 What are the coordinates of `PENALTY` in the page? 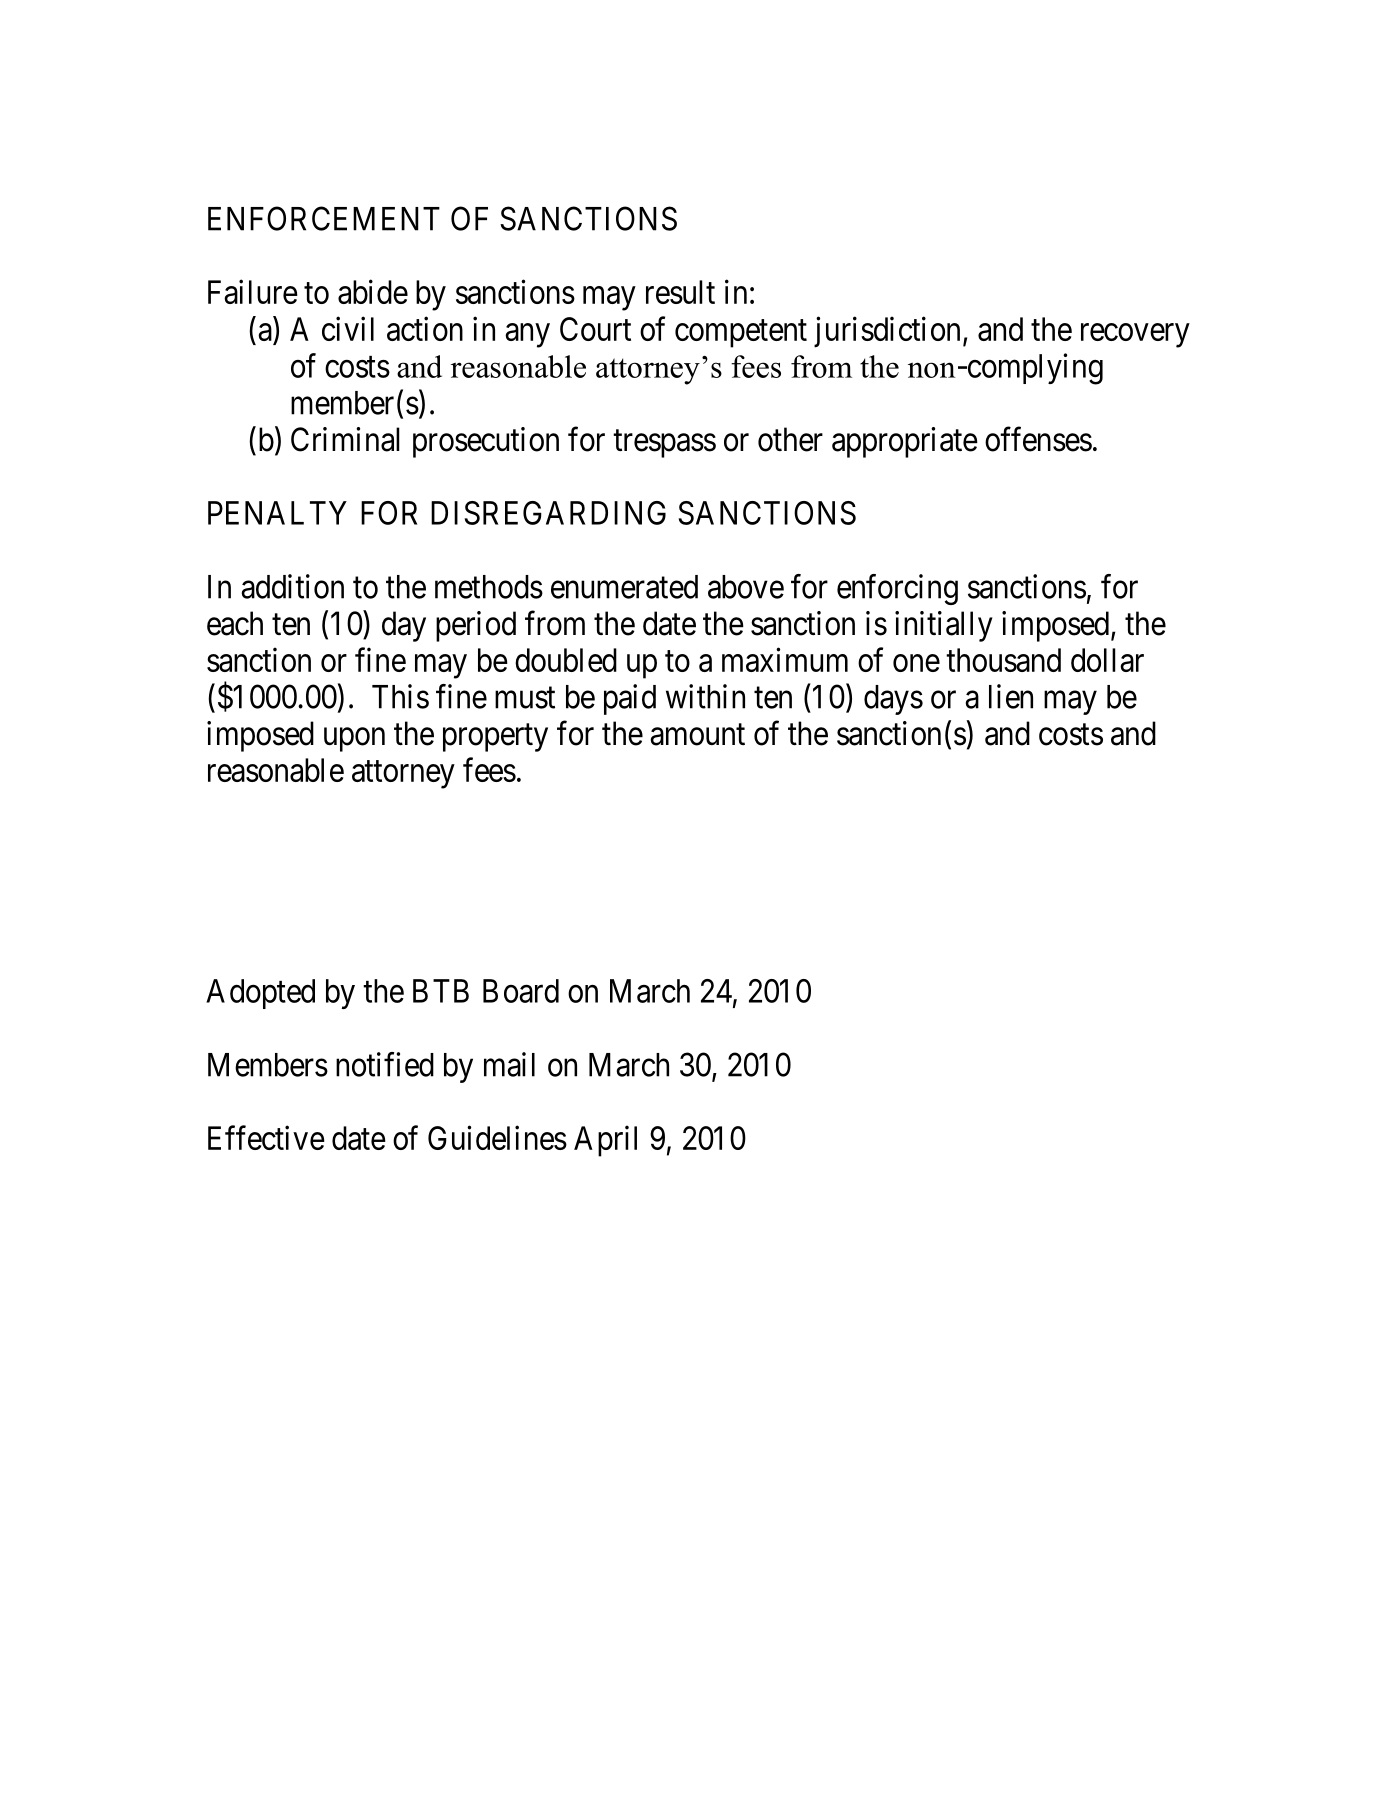 It's located at (277, 513).
